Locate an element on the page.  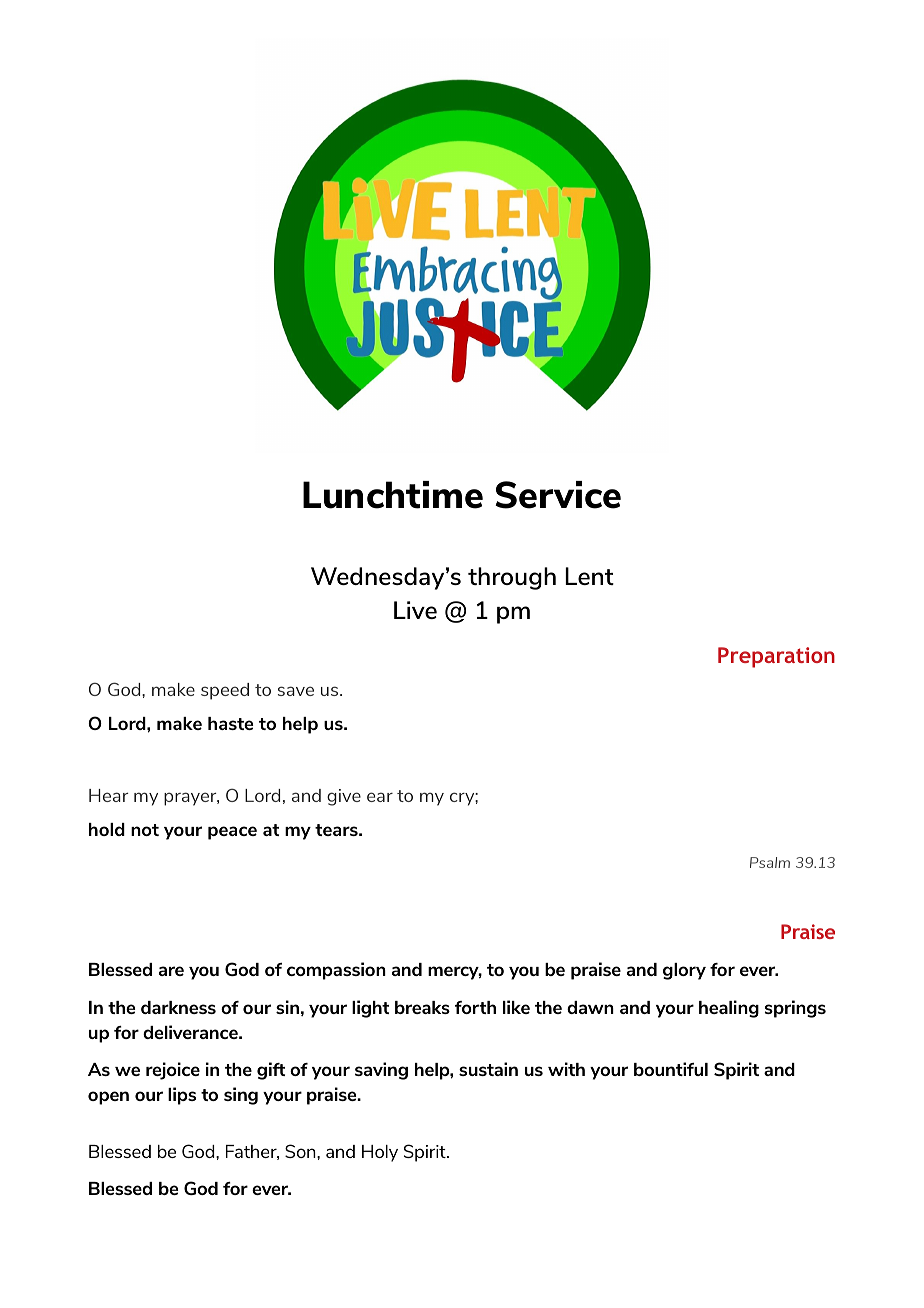
Service is located at coordinates (558, 495).
